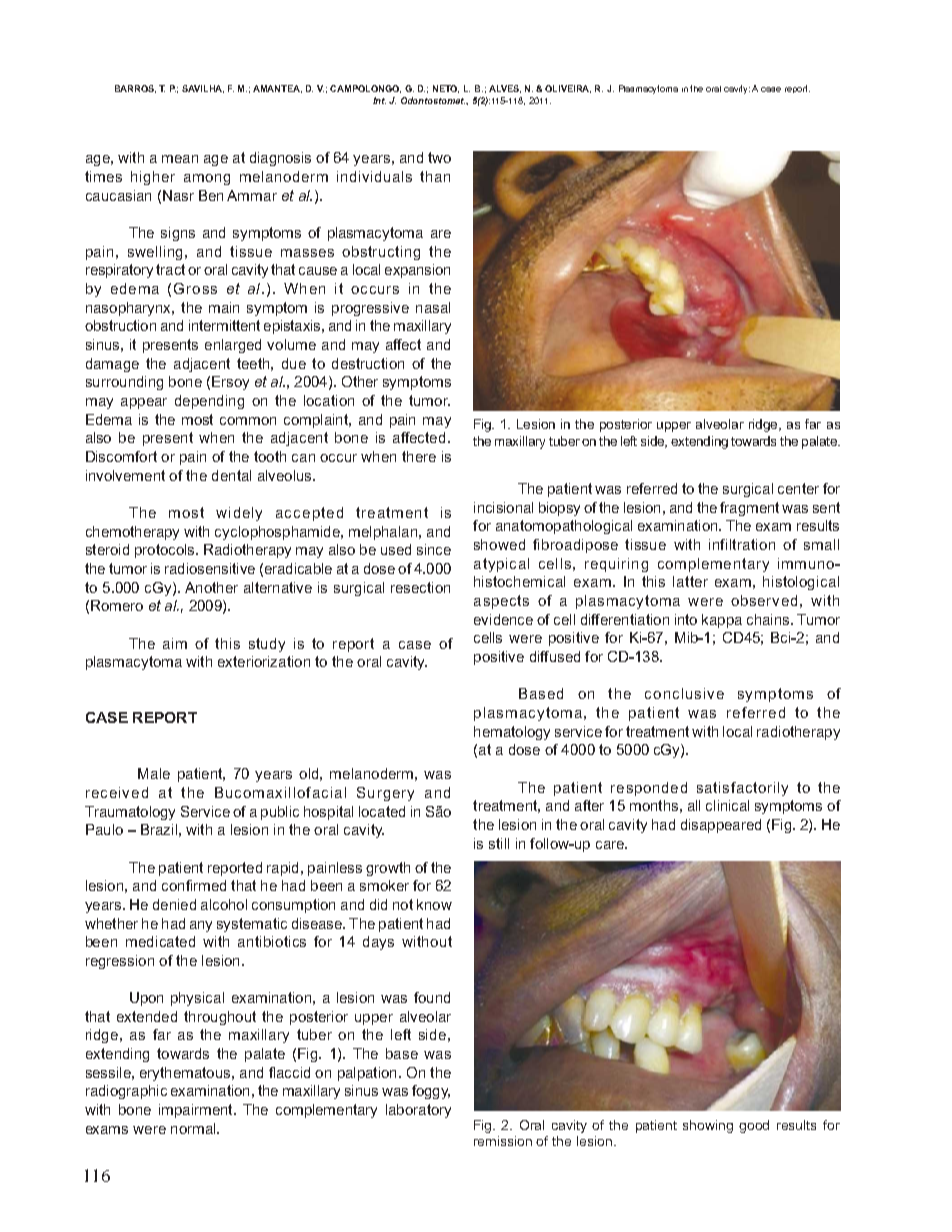  I want to click on OLIVEIRA, so click(568, 89).
